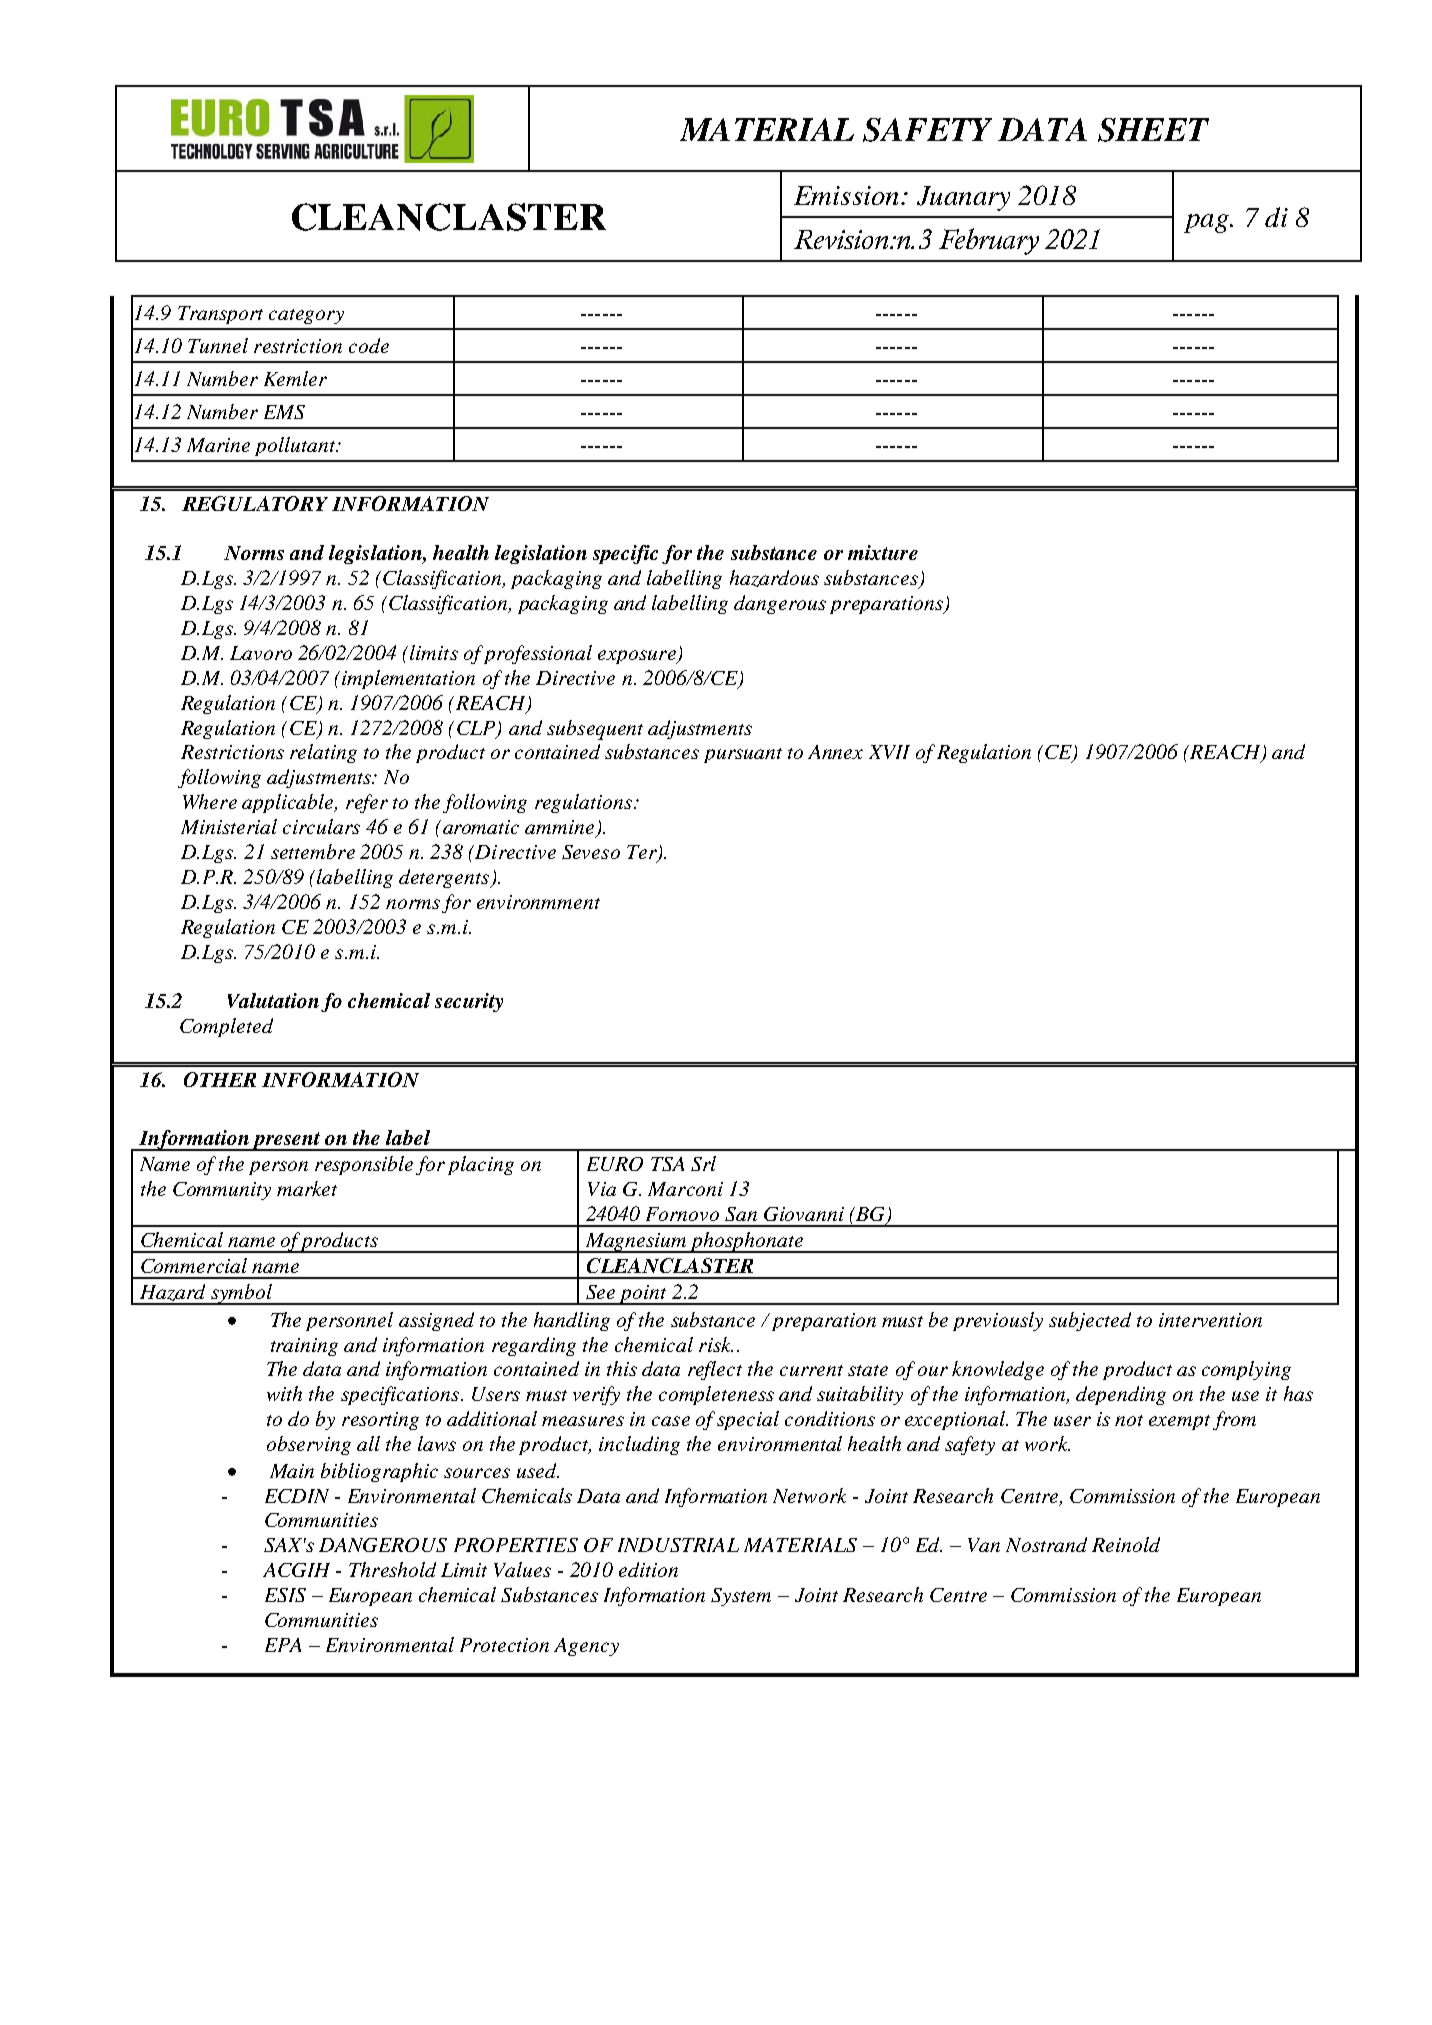 The width and height of the screenshot is (1432, 2025). What do you see at coordinates (703, 1163) in the screenshot?
I see `Srl` at bounding box center [703, 1163].
